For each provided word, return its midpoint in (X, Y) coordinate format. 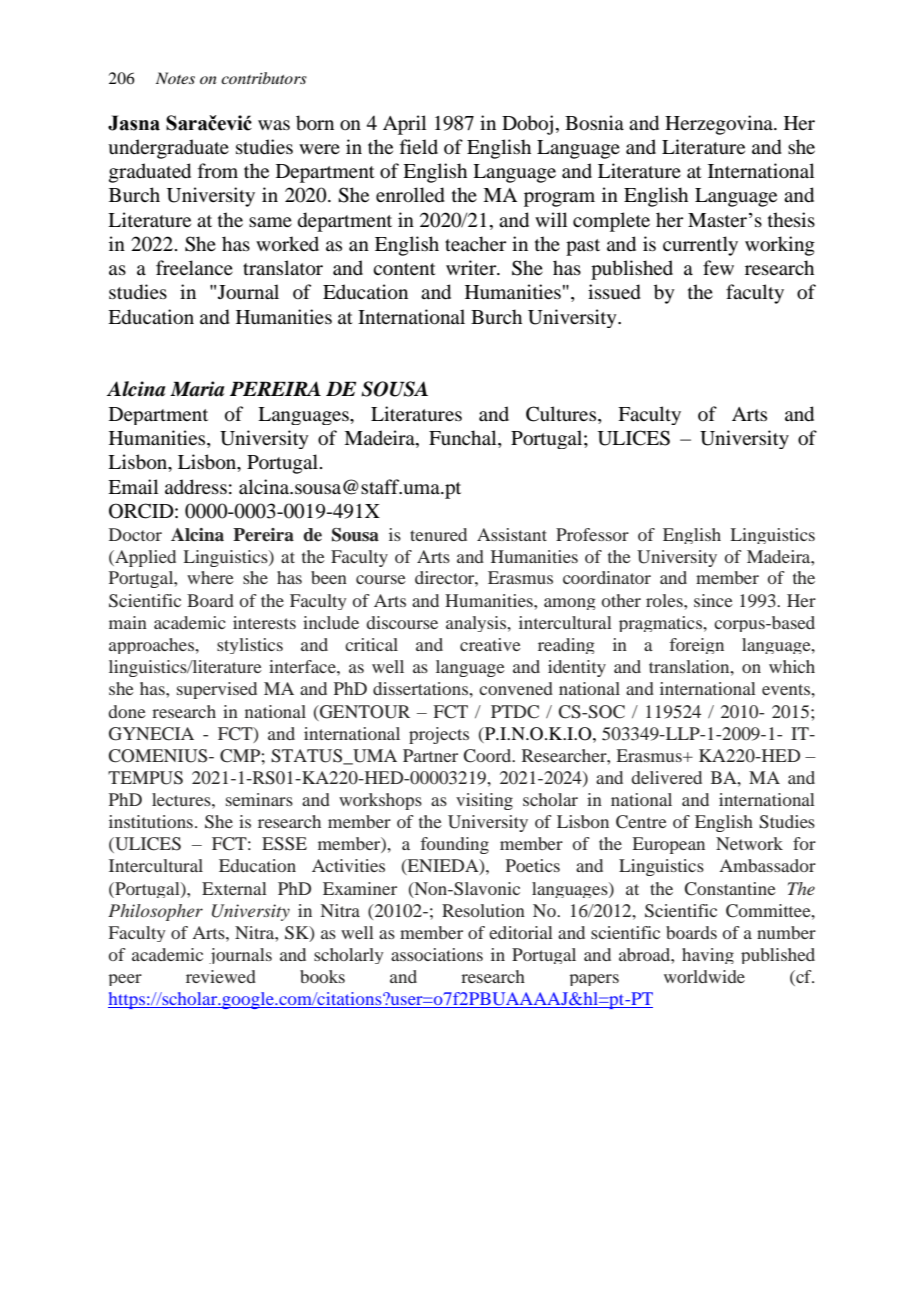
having (708, 956)
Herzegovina (720, 125)
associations (437, 954)
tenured (438, 534)
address (196, 487)
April (404, 125)
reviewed (221, 976)
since (713, 600)
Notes (175, 78)
